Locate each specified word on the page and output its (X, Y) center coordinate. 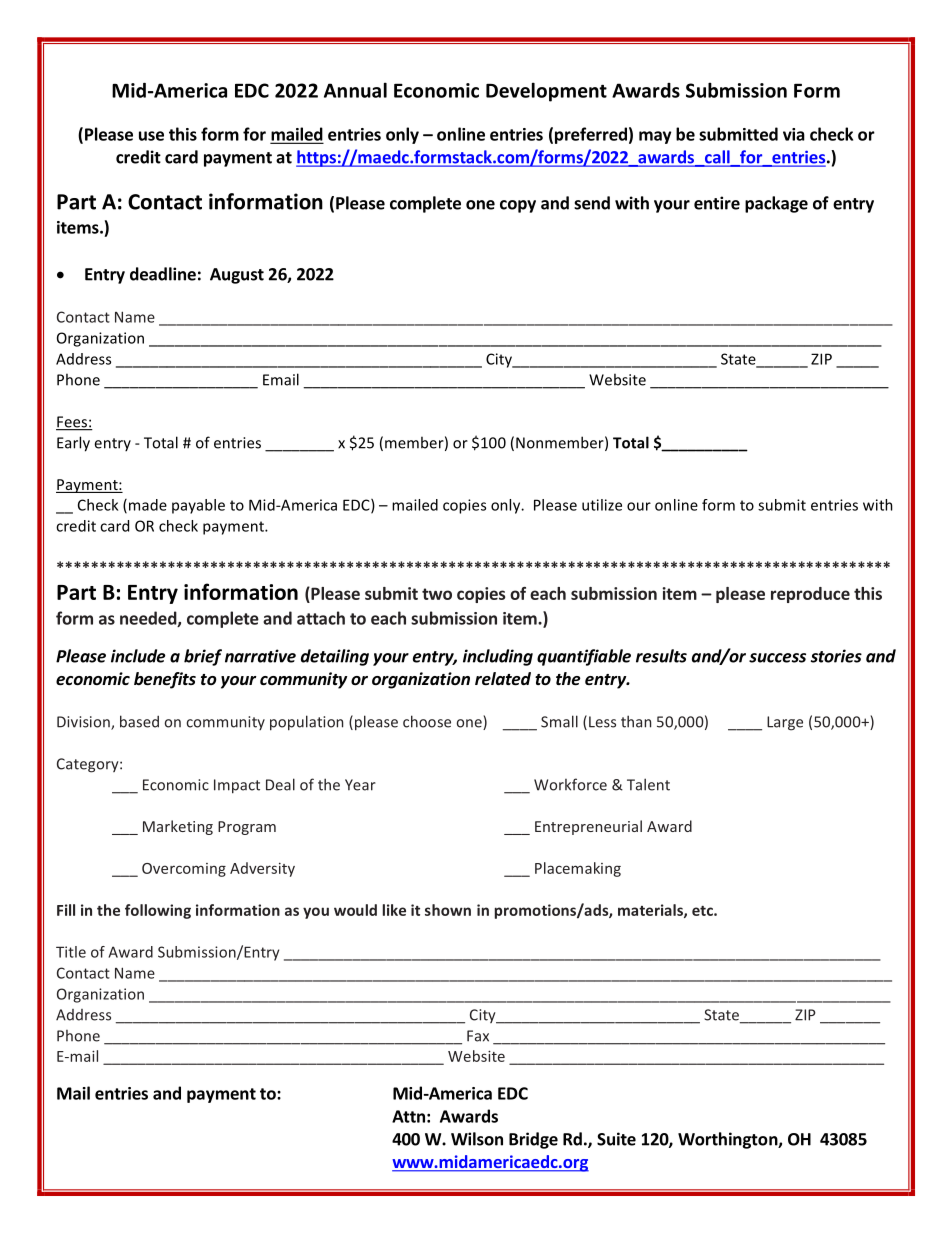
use (151, 136)
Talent (648, 784)
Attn (408, 1116)
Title (71, 952)
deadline (163, 274)
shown (448, 910)
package (776, 204)
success (777, 658)
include (138, 656)
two (437, 594)
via (794, 134)
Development (546, 92)
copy (518, 206)
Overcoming (184, 870)
